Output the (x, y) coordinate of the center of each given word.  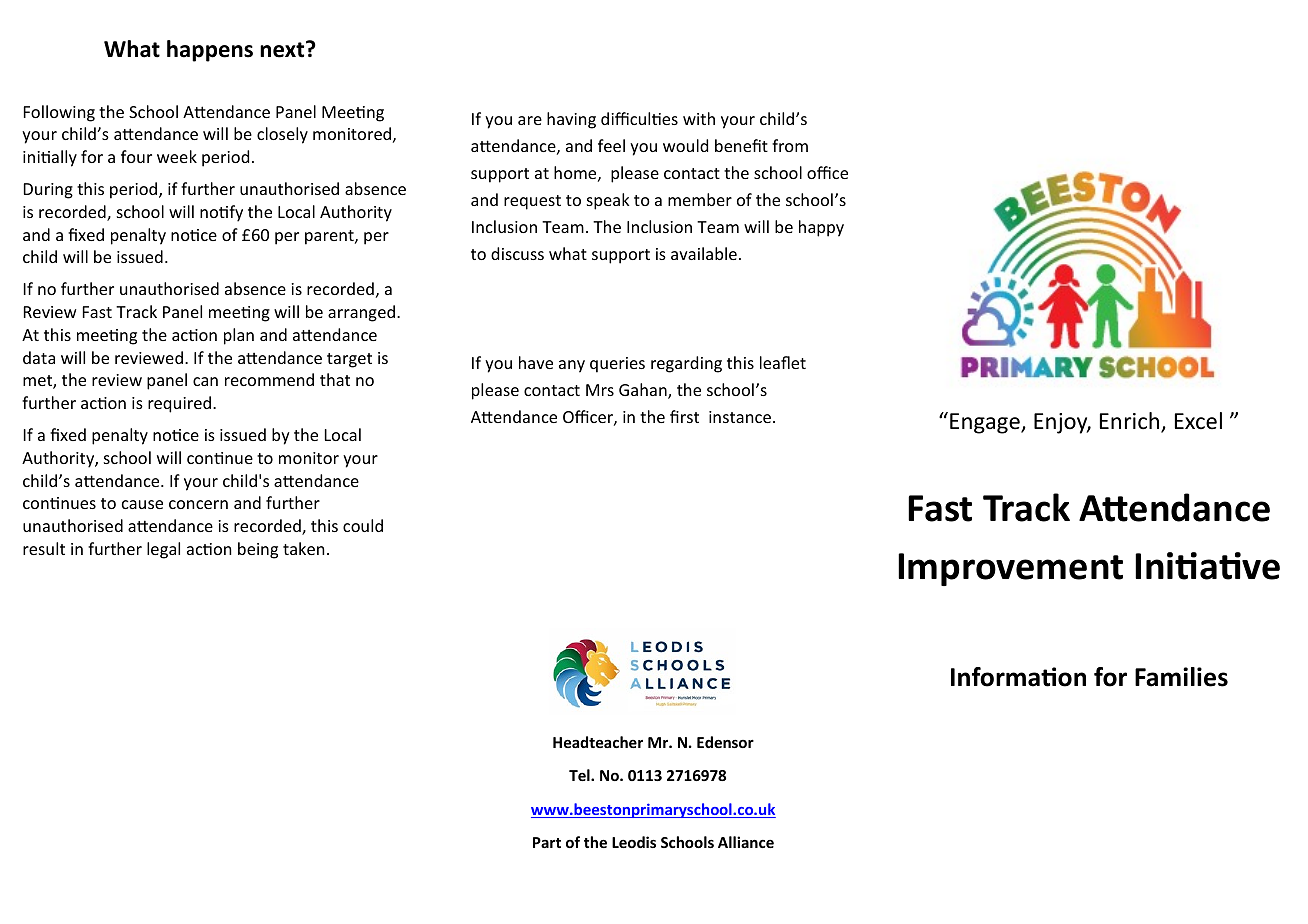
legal (163, 550)
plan (239, 336)
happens (210, 51)
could (363, 525)
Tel (580, 775)
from (790, 145)
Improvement (1010, 569)
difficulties (639, 118)
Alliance (746, 842)
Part (547, 842)
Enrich (1131, 422)
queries (617, 365)
